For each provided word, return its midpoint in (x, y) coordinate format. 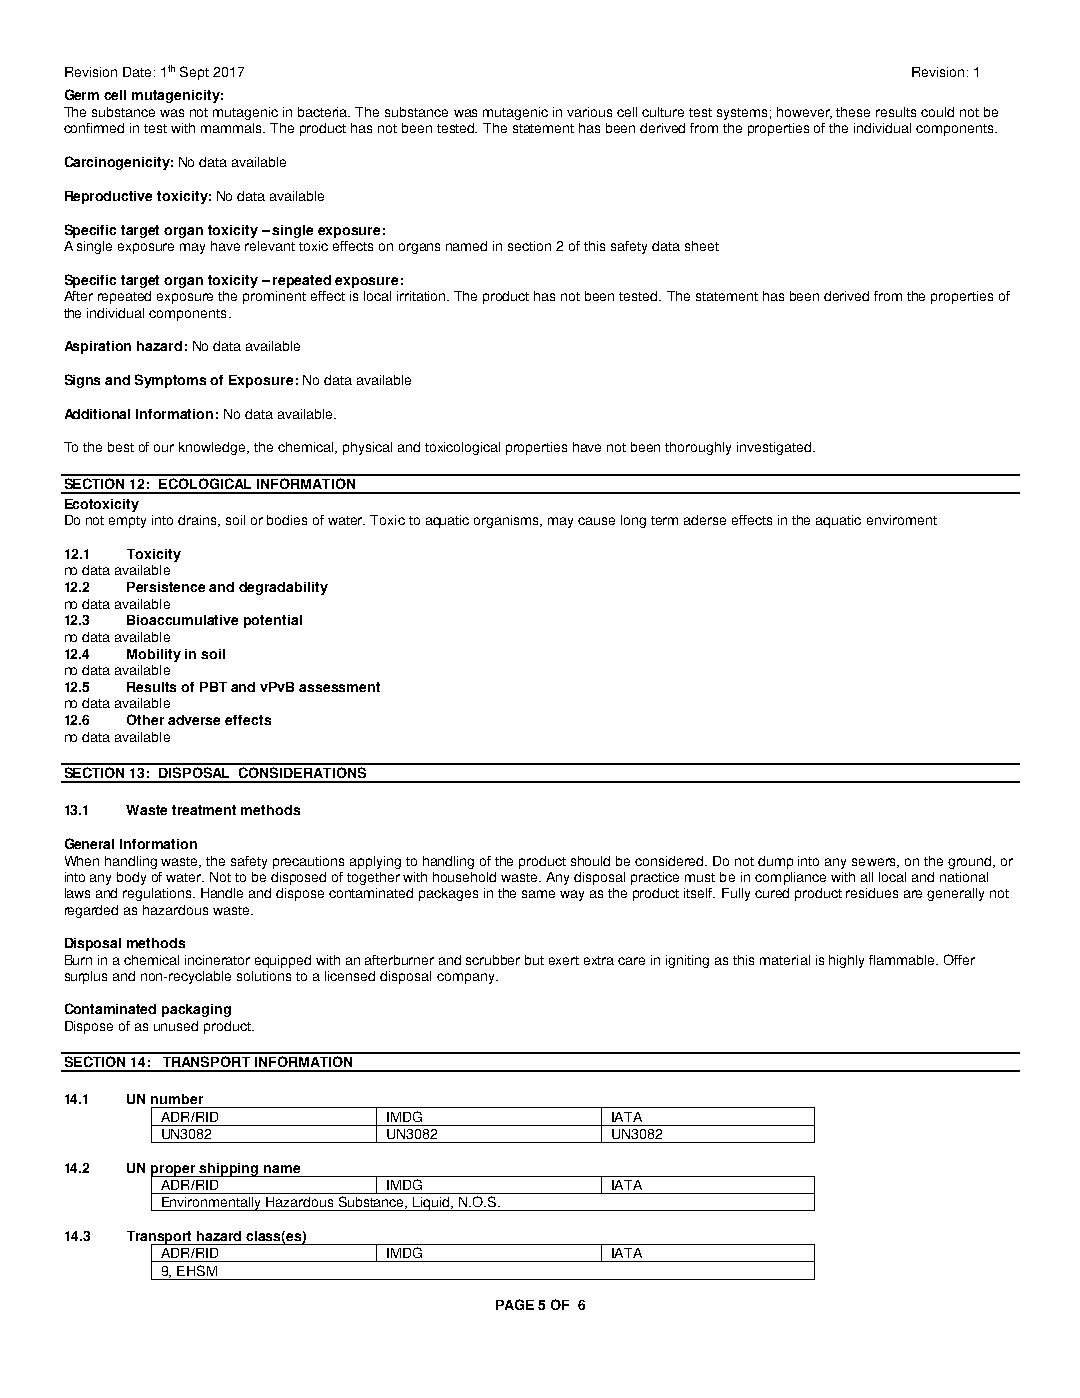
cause (596, 521)
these (853, 112)
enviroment (902, 520)
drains (198, 521)
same (538, 894)
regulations (158, 894)
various (589, 112)
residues (872, 893)
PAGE (515, 1304)
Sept (194, 73)
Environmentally (212, 1204)
